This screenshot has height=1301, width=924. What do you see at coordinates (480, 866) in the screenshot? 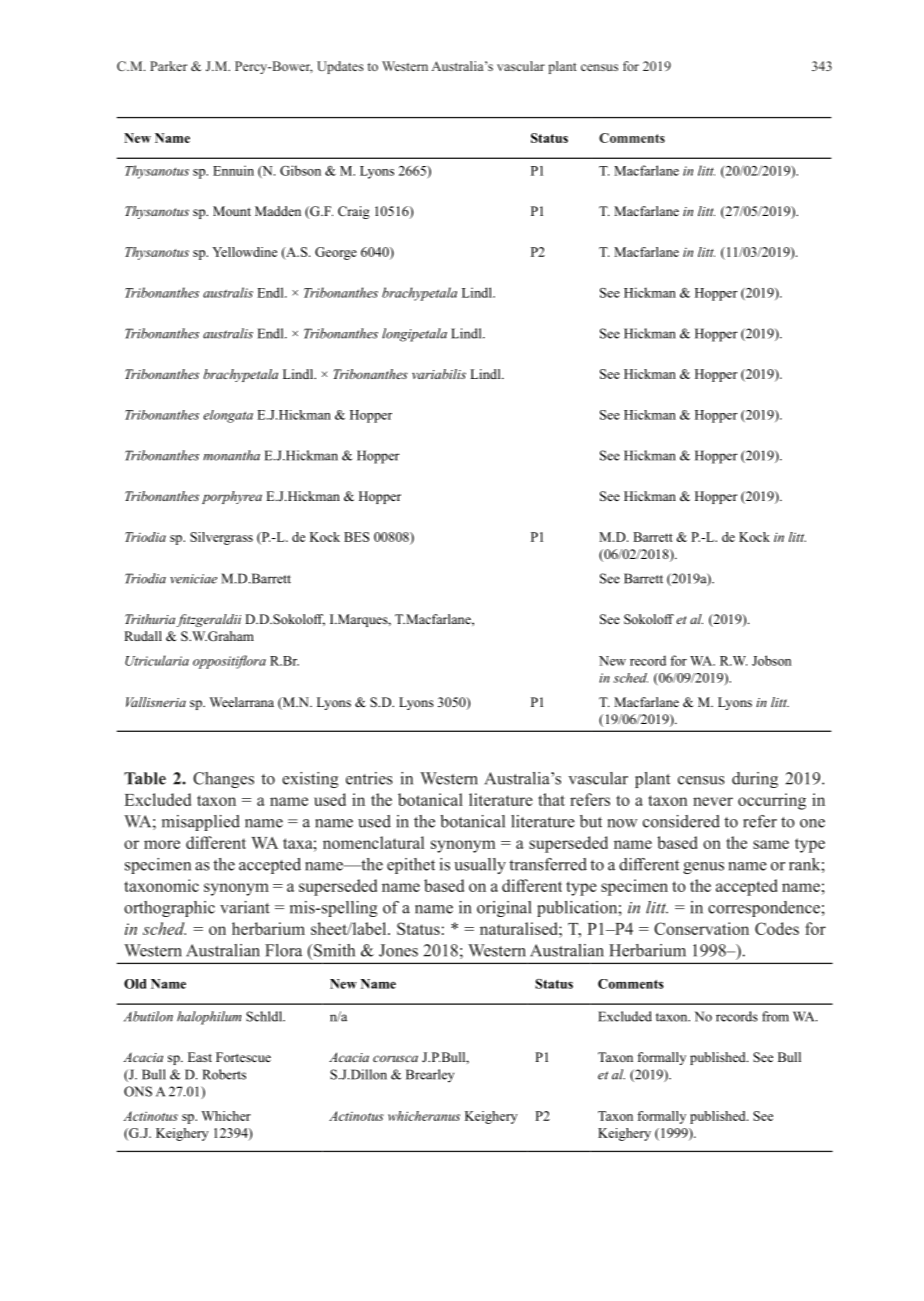
I see `usually` at bounding box center [480, 866].
